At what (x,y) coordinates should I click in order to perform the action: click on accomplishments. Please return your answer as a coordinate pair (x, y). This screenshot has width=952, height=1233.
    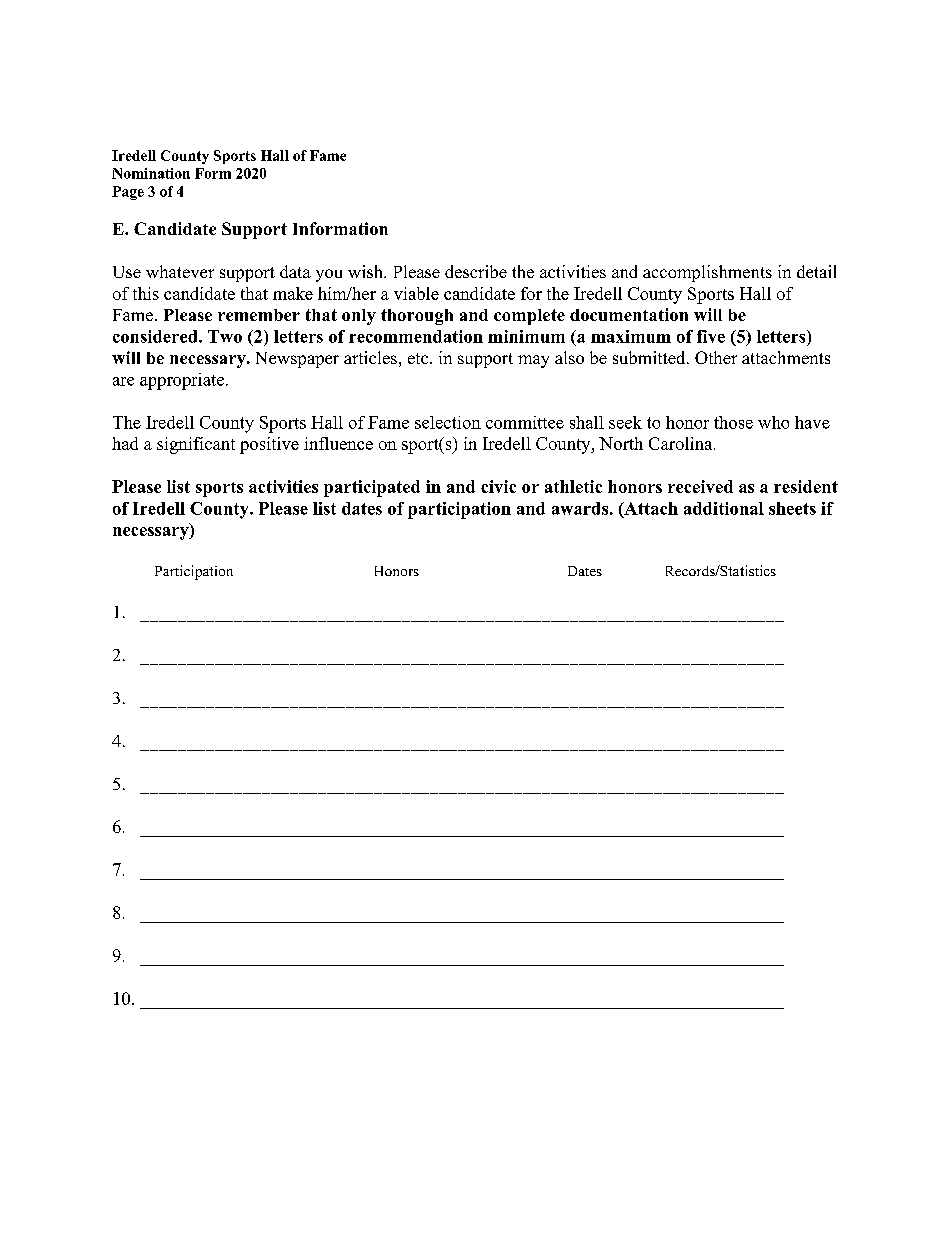
    Looking at the image, I should click on (707, 273).
